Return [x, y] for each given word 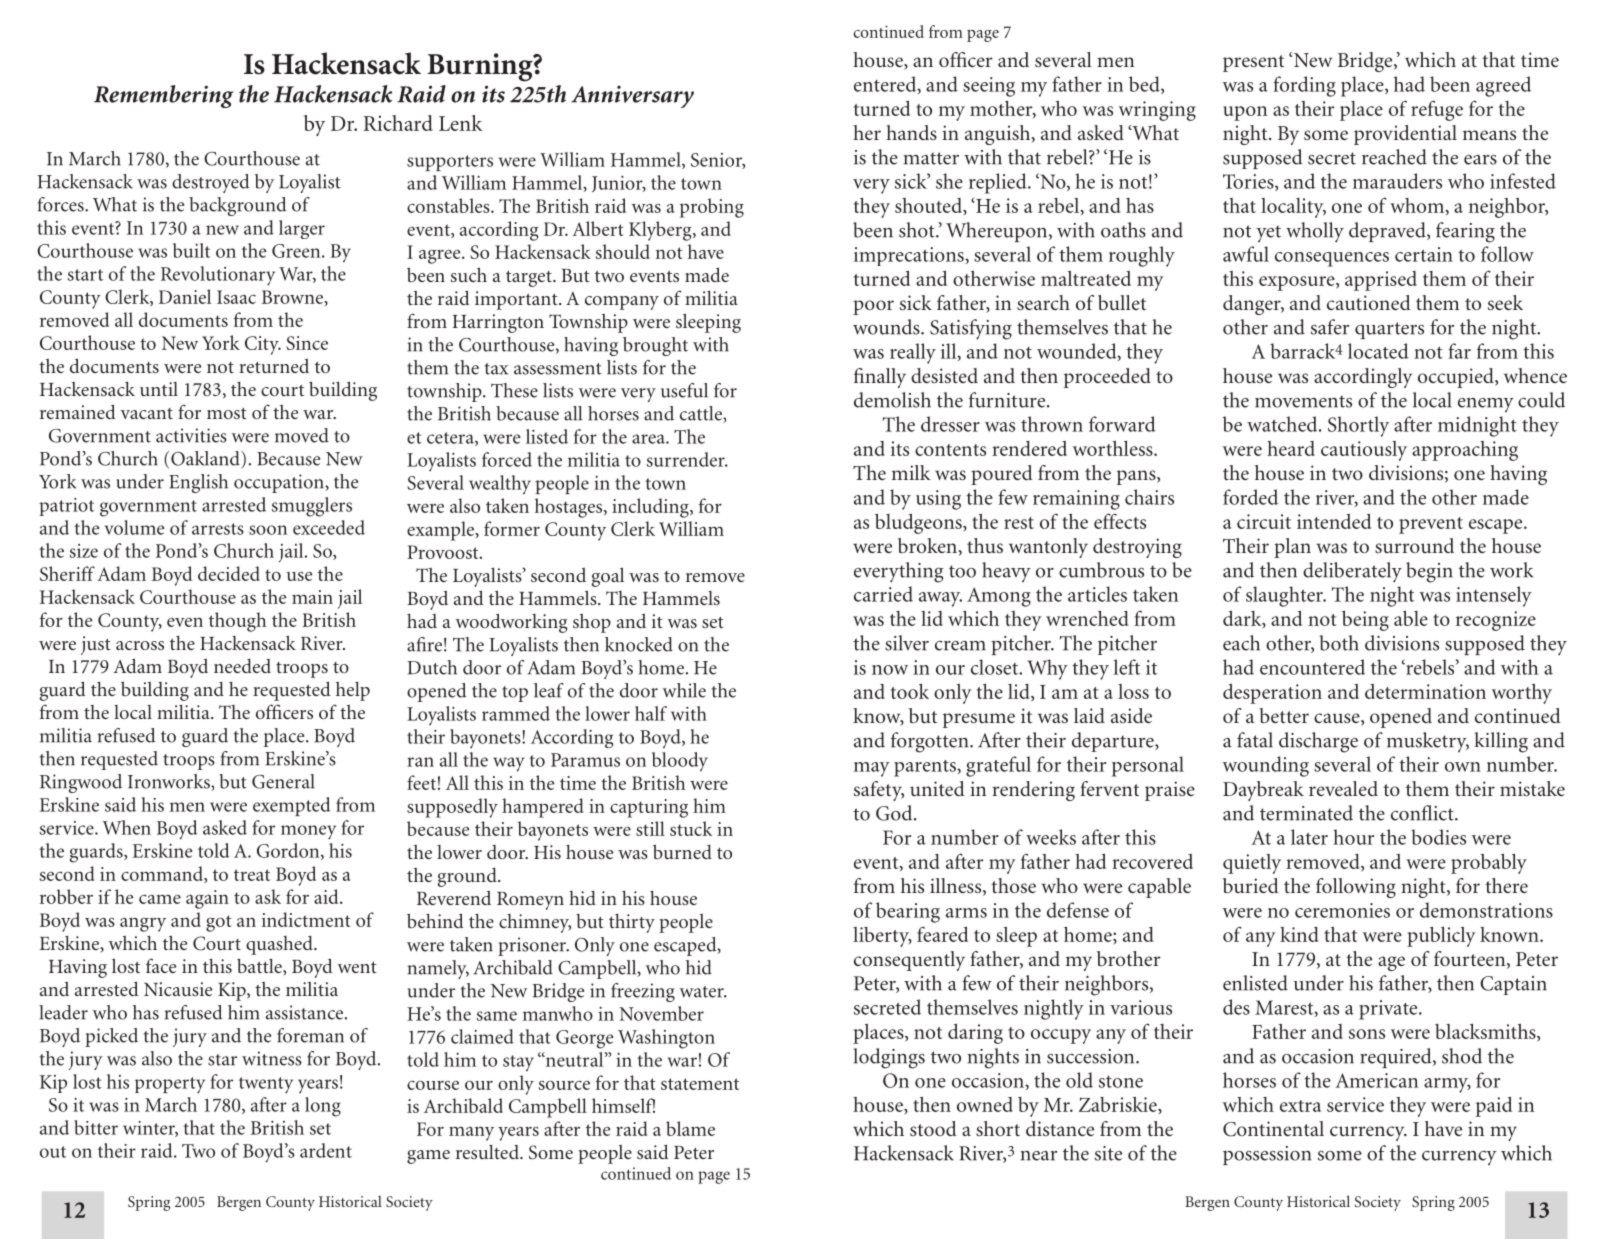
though [237, 622]
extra [1300, 1106]
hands [911, 132]
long [323, 1107]
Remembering [164, 96]
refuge [1437, 110]
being [1365, 621]
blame [690, 1128]
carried [883, 594]
